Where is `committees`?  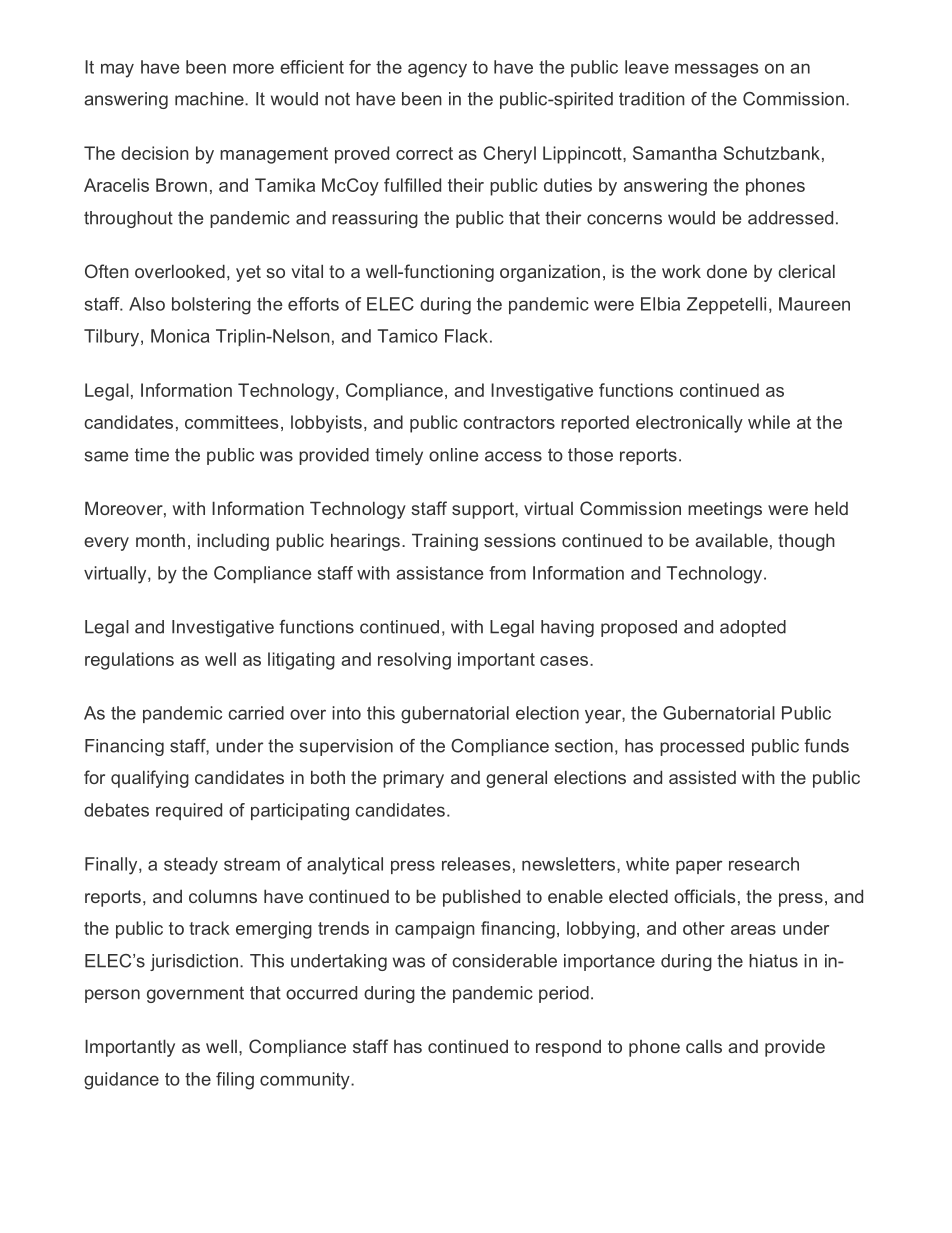 committees is located at coordinates (231, 422).
